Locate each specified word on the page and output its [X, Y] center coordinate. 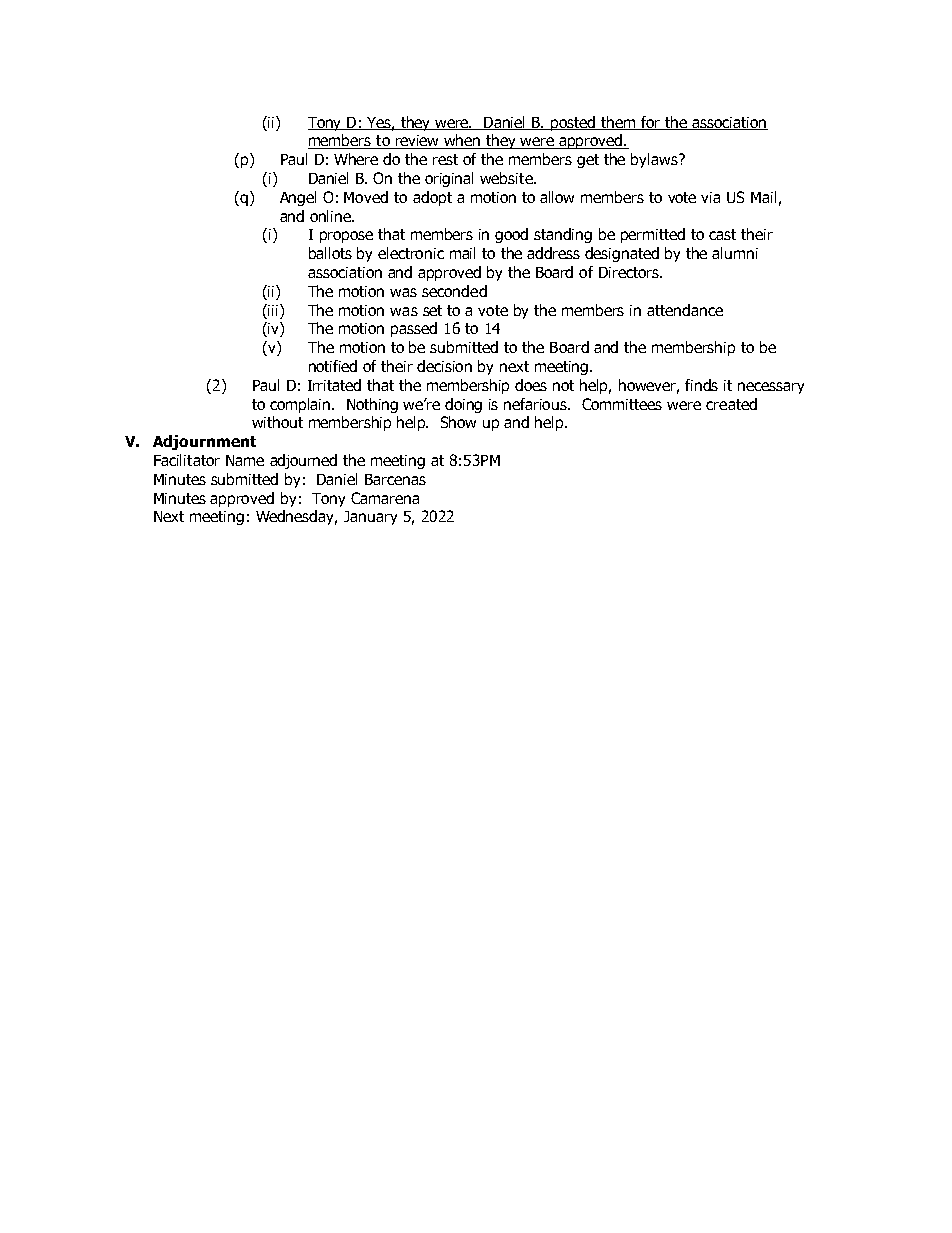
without [277, 422]
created [731, 404]
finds [701, 385]
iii [273, 310]
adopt [432, 198]
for [650, 123]
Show [458, 422]
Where [356, 159]
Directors [630, 272]
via [710, 197]
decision [444, 366]
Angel [298, 198]
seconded [454, 291]
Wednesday [296, 517]
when [462, 141]
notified [333, 366]
